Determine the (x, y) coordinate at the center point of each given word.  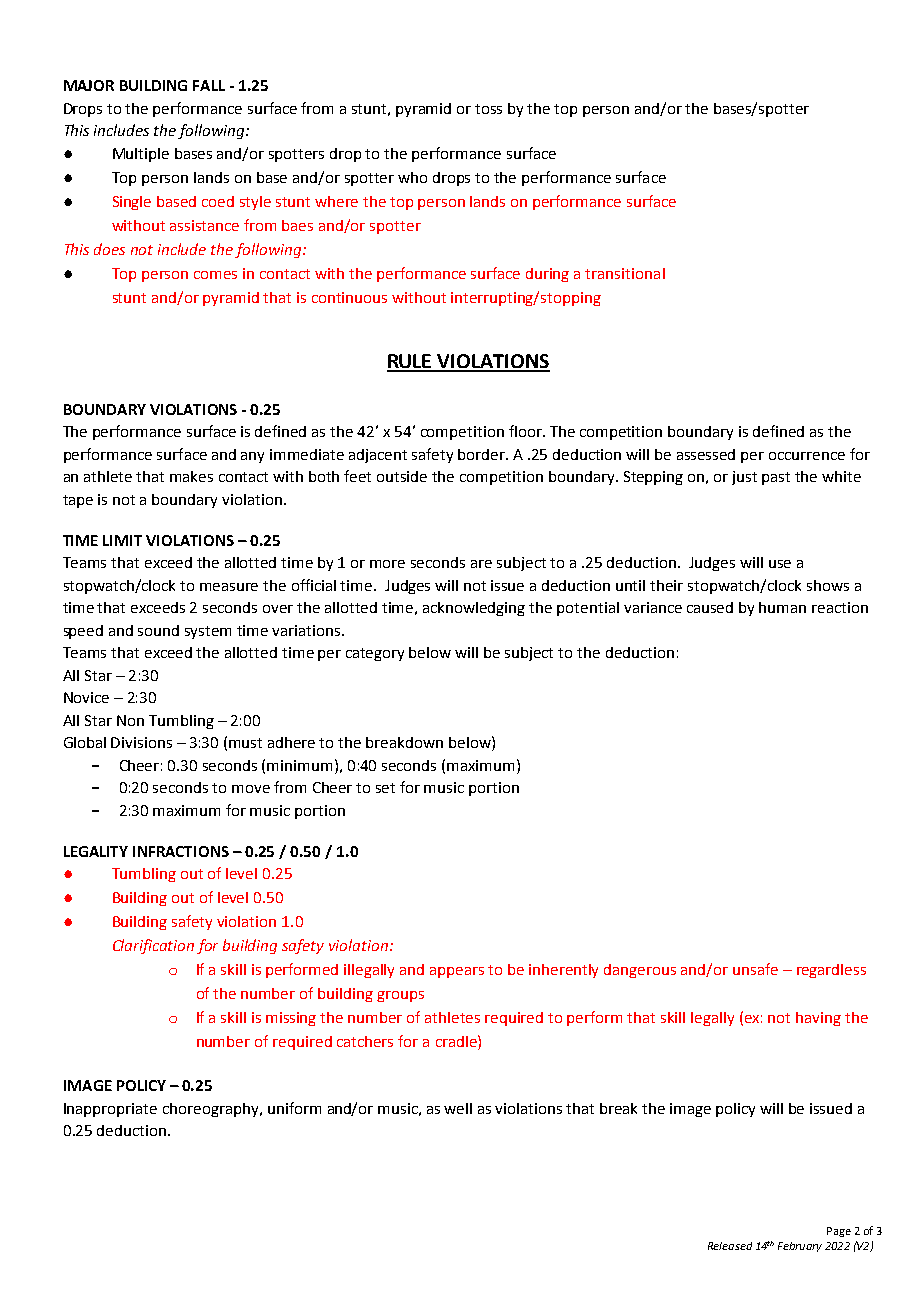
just (744, 478)
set (385, 788)
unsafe (755, 969)
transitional (625, 273)
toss (488, 109)
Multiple (141, 155)
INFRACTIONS (181, 851)
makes (191, 476)
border (483, 454)
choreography (212, 1110)
